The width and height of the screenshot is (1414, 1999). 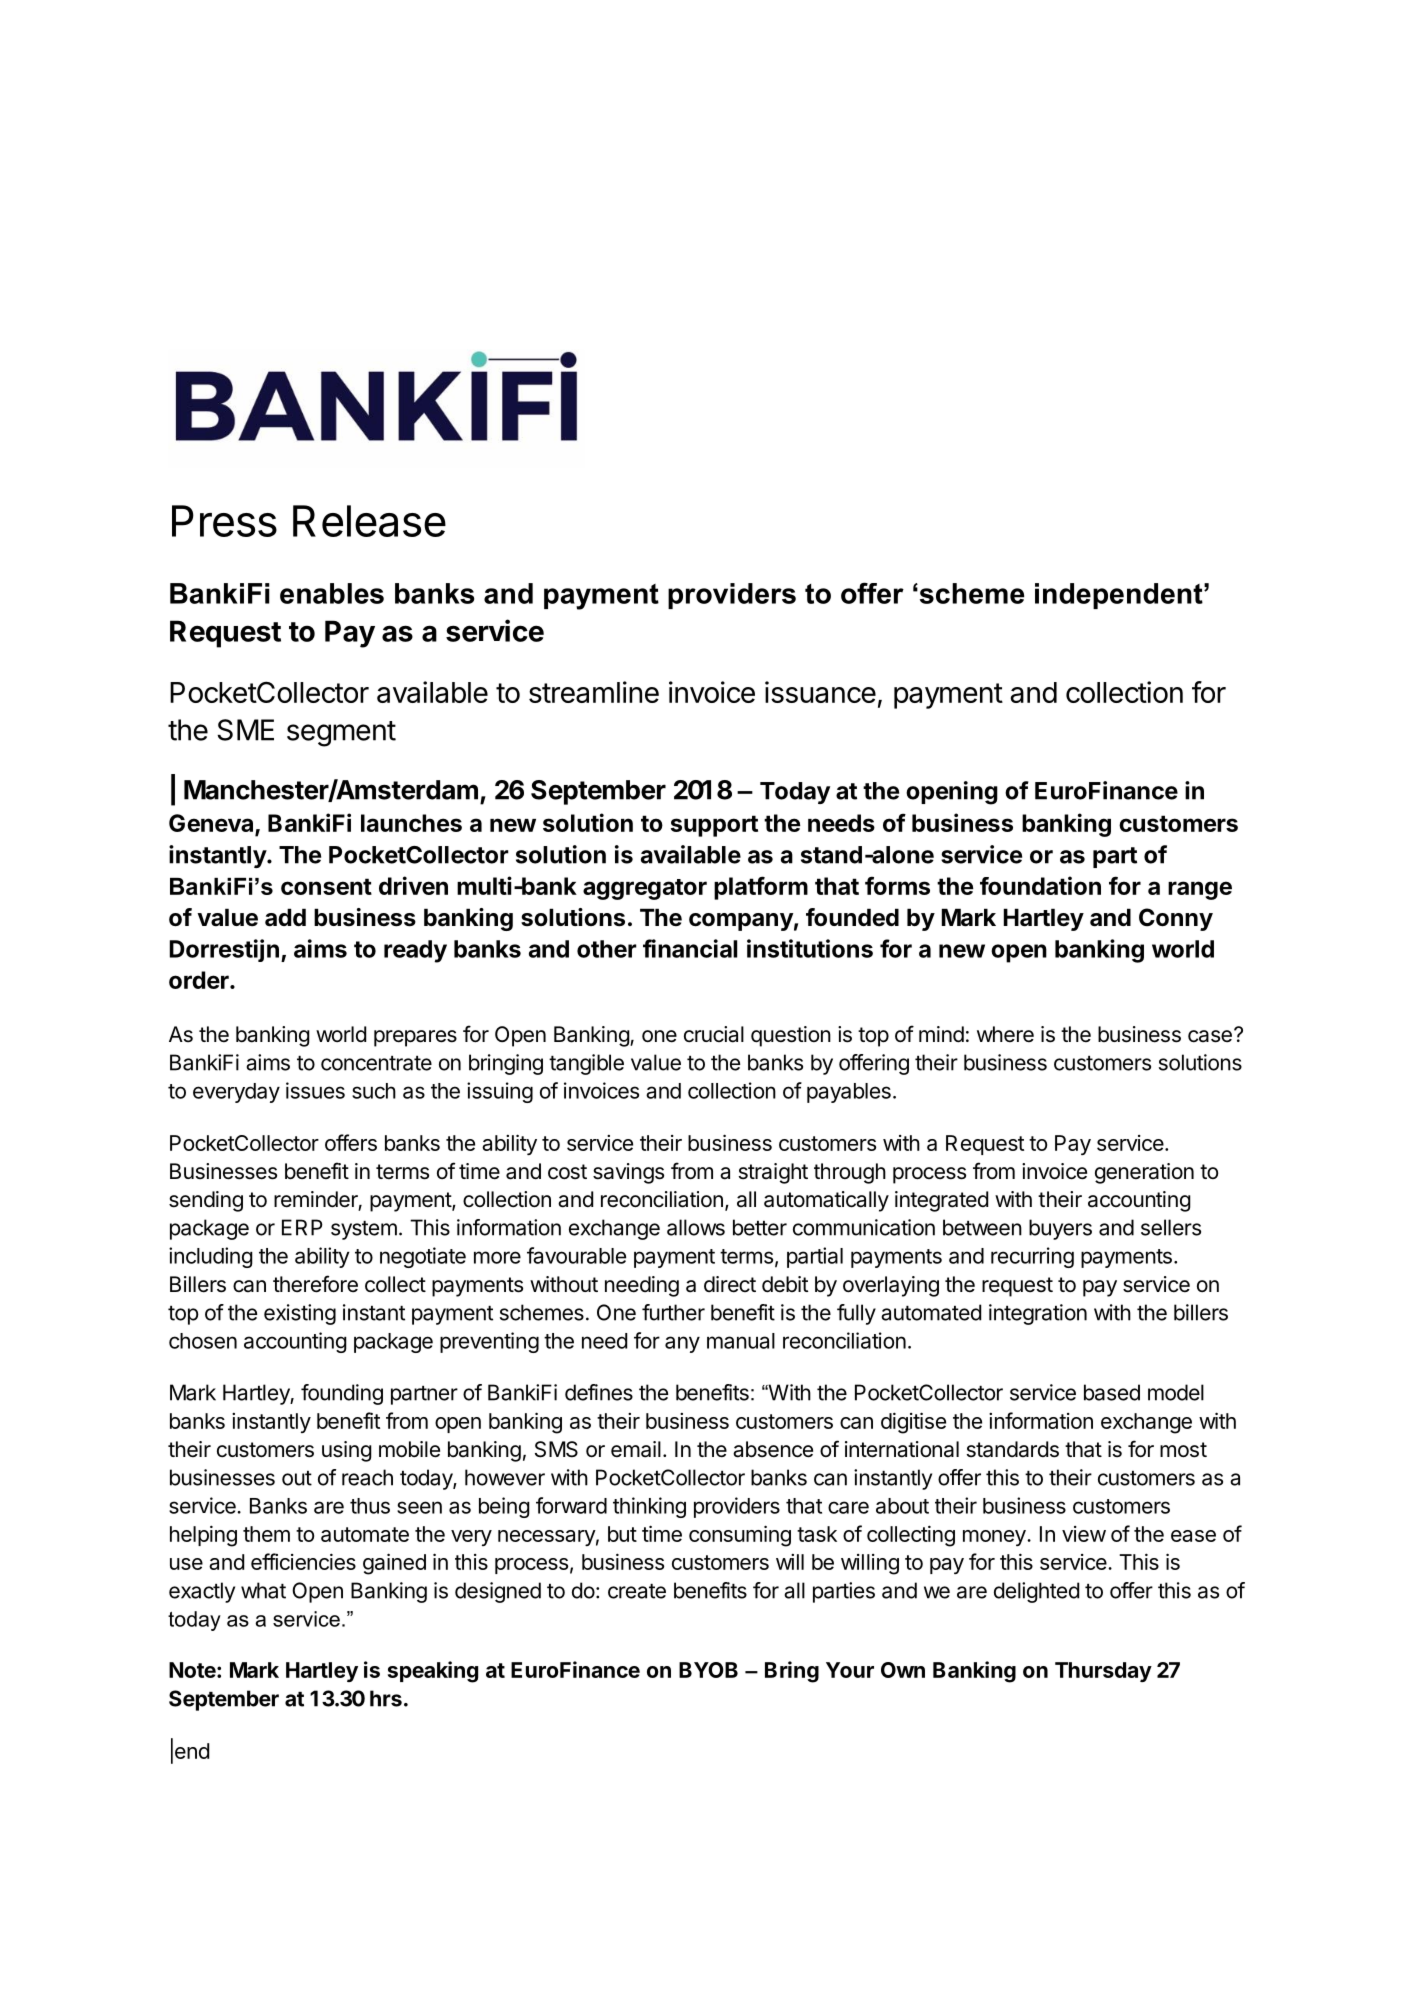 I want to click on hrs, so click(x=386, y=1698).
